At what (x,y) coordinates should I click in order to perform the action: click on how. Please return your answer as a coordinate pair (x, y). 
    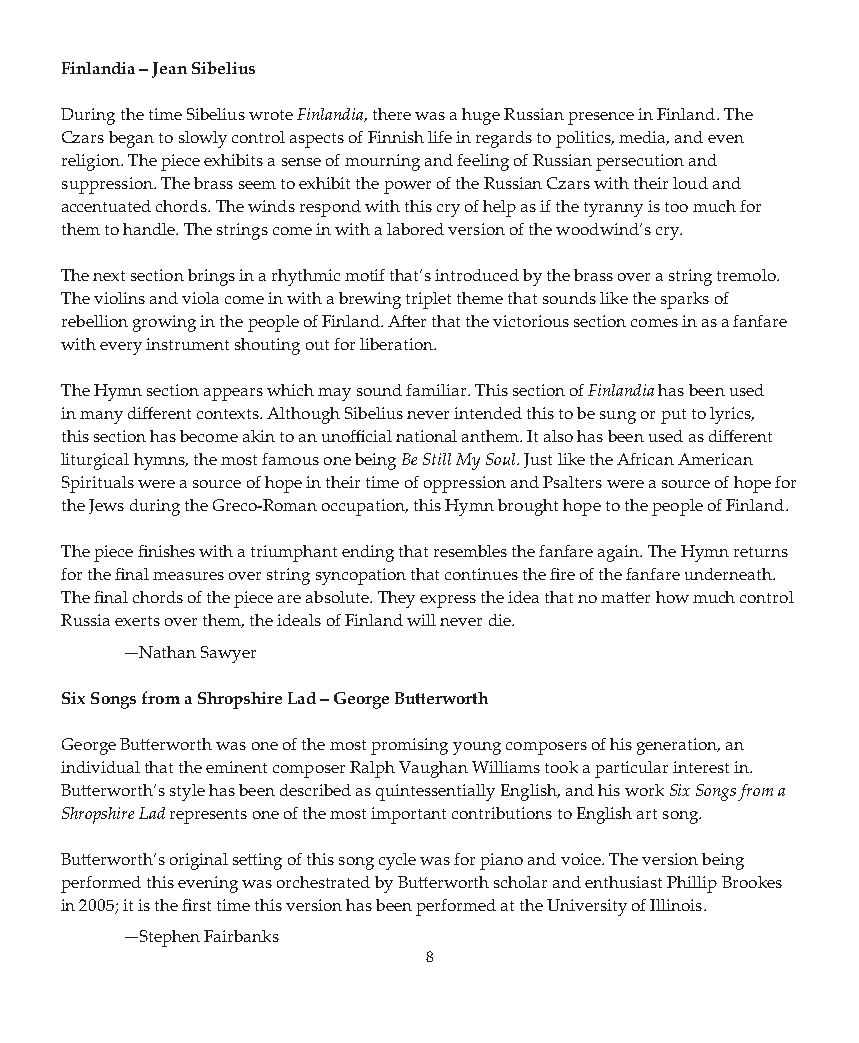
    Looking at the image, I should click on (672, 597).
